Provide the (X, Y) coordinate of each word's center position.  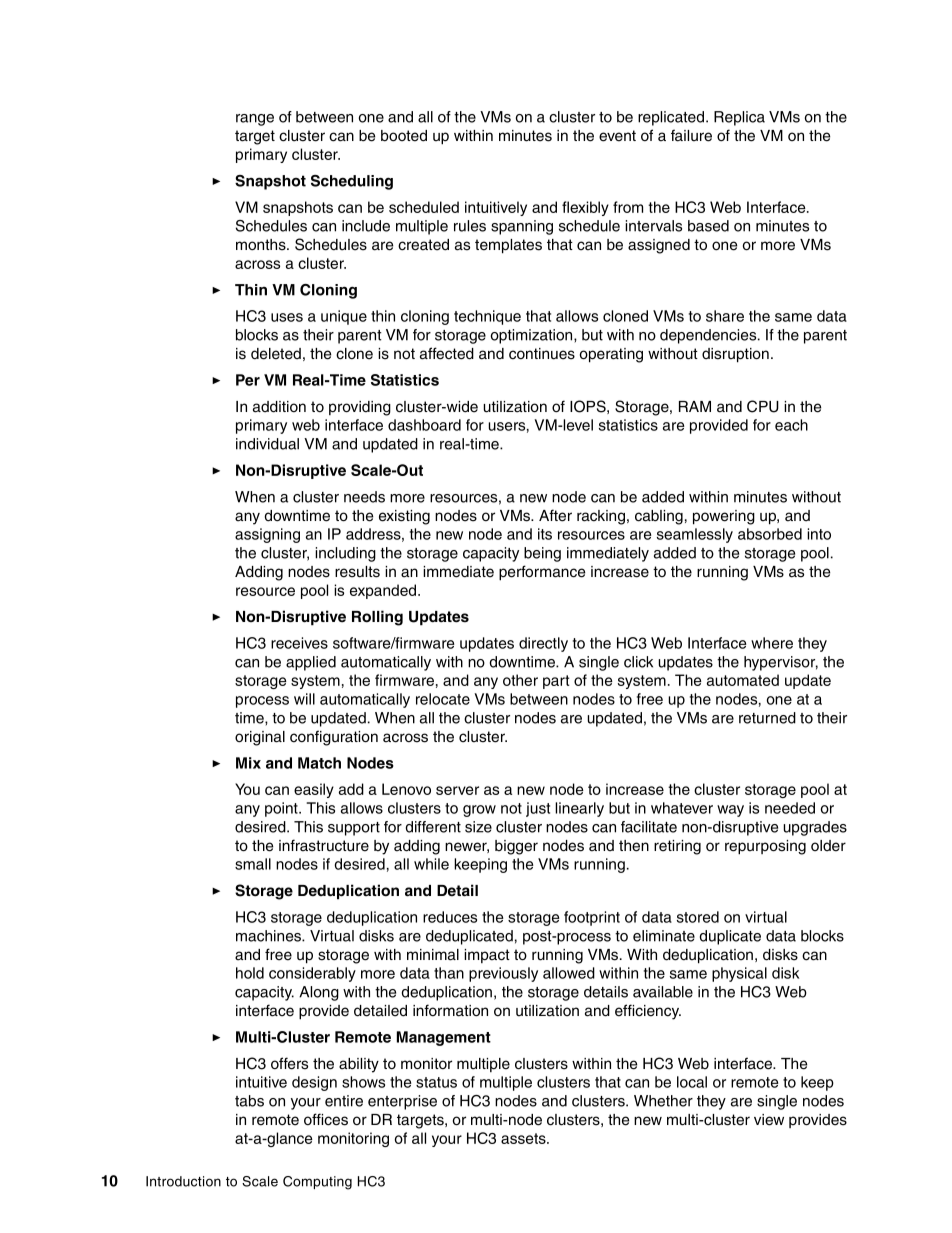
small (253, 864)
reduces (450, 917)
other (520, 680)
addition (279, 407)
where (772, 643)
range (255, 120)
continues (542, 354)
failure (691, 135)
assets (524, 1138)
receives (299, 643)
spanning (522, 227)
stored (698, 917)
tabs (249, 1101)
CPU (763, 406)
